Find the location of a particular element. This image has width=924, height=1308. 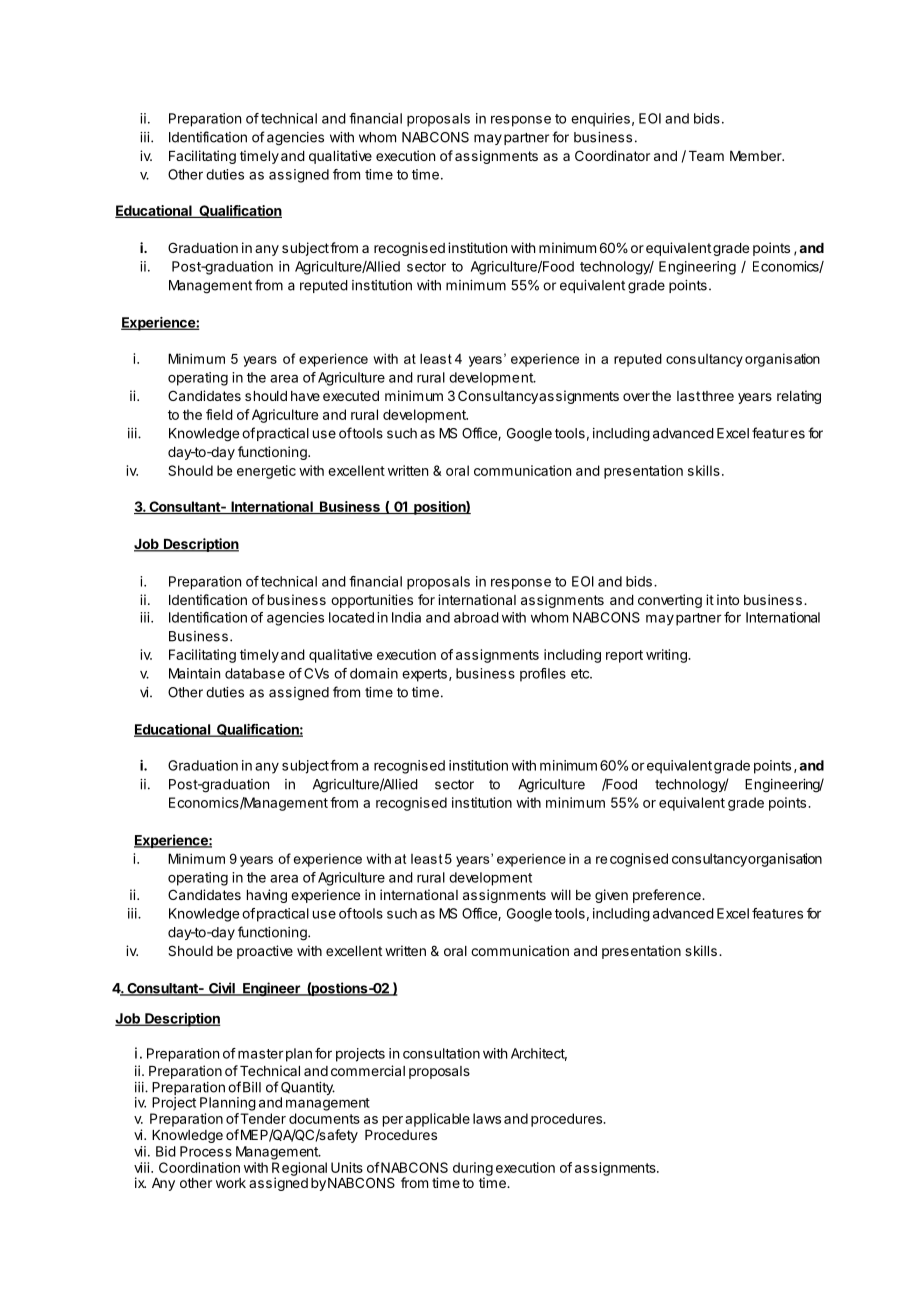

writing is located at coordinates (667, 656).
